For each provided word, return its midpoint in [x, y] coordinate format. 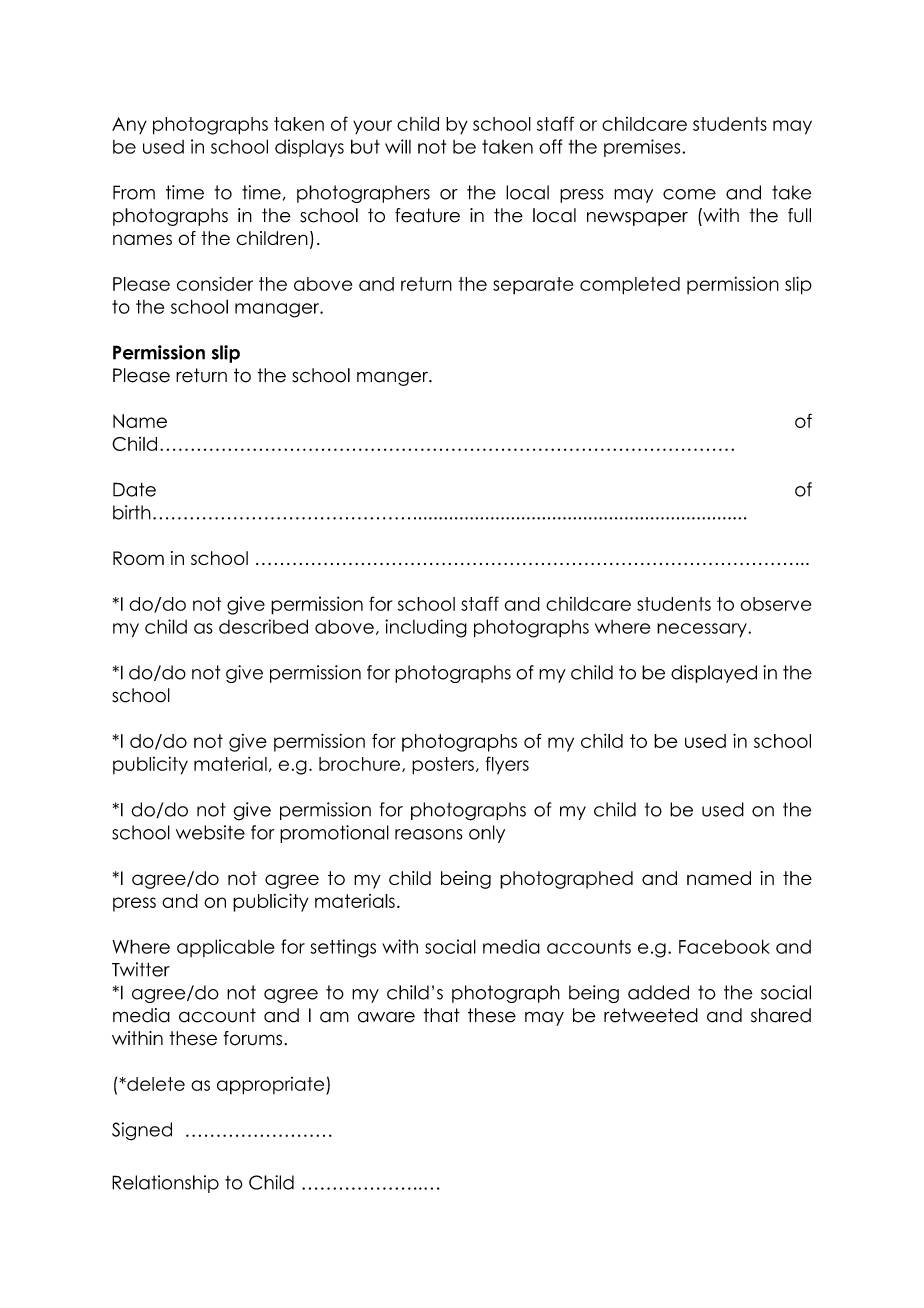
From [134, 192]
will [398, 146]
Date [134, 489]
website [210, 832]
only [487, 834]
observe [775, 604]
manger [393, 378]
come [689, 194]
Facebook [724, 946]
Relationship [165, 1184]
